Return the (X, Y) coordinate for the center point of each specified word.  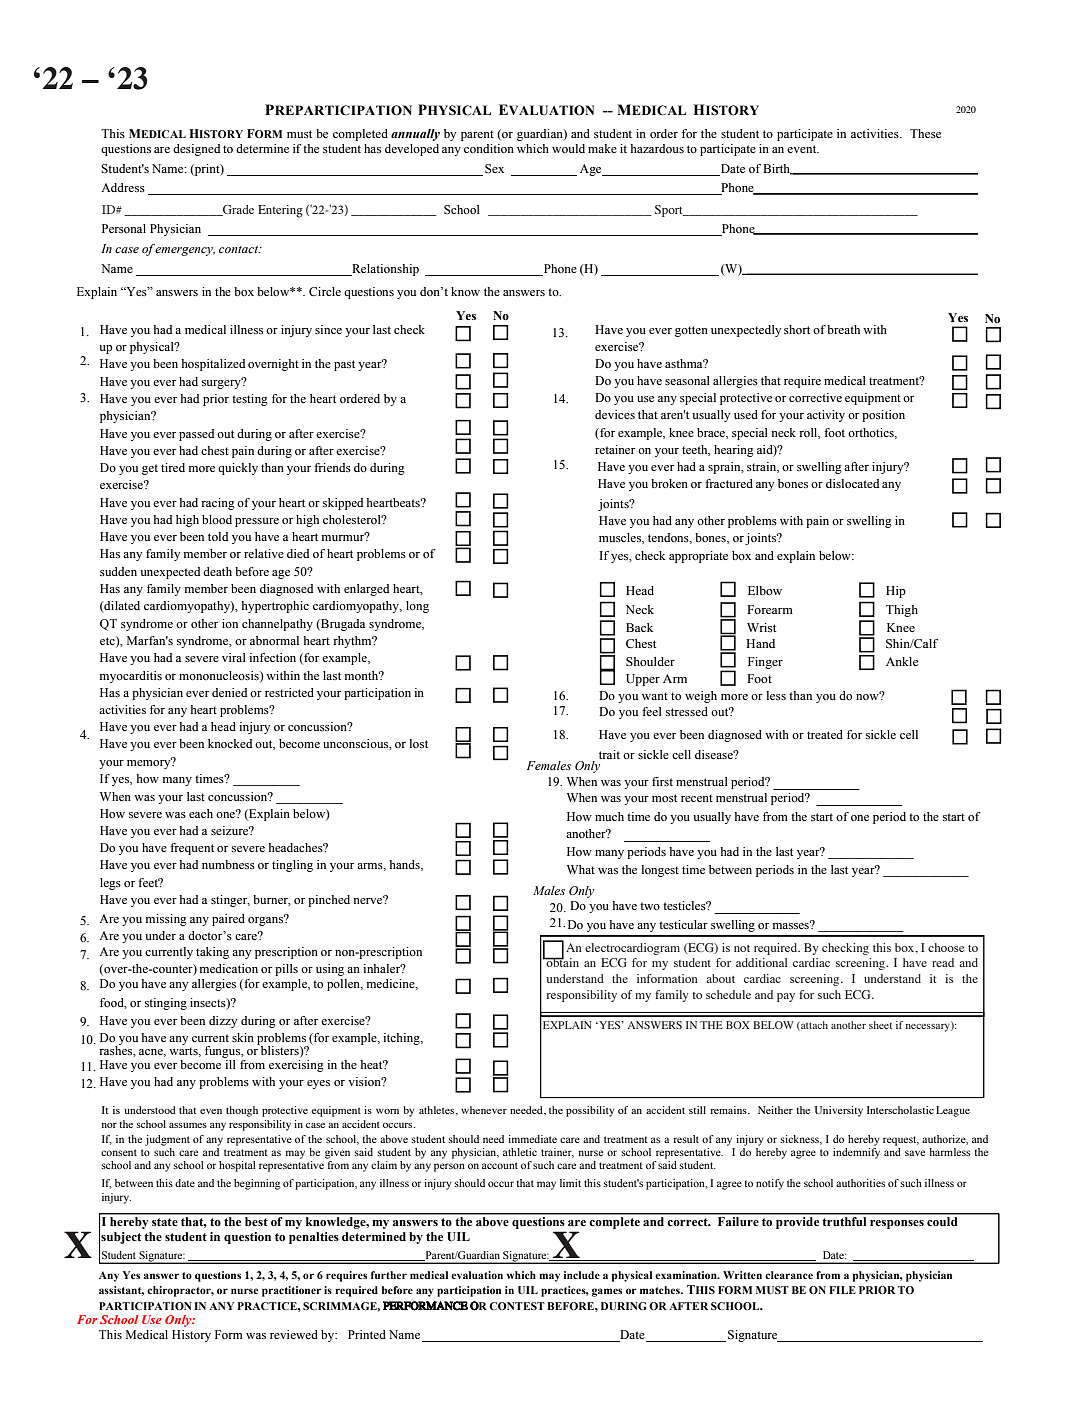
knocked (230, 743)
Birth (778, 169)
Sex (494, 169)
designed (196, 150)
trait (609, 754)
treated (825, 734)
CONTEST (517, 1306)
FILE (842, 1290)
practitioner (291, 1291)
